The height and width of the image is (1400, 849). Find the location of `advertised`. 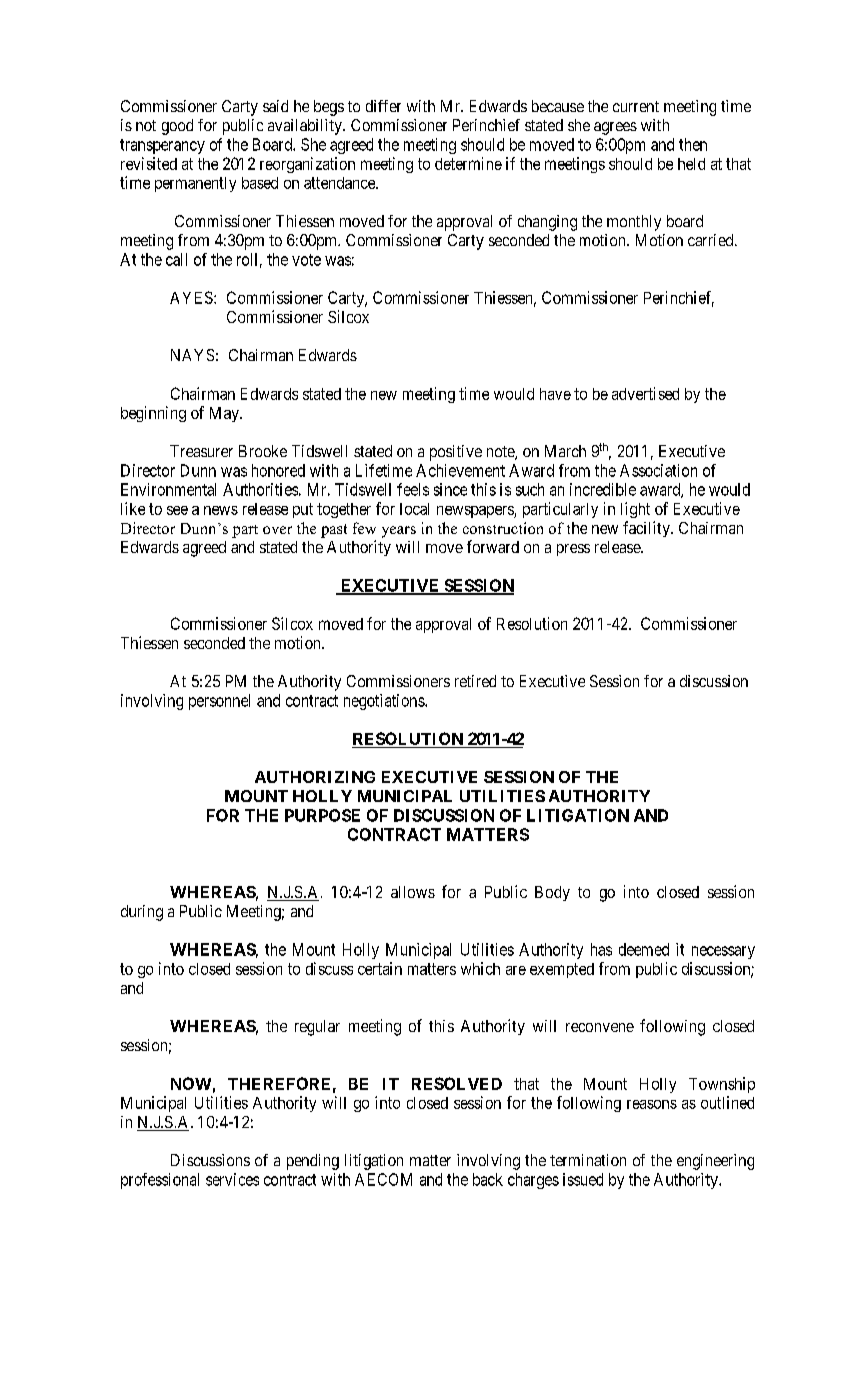

advertised is located at coordinates (645, 393).
